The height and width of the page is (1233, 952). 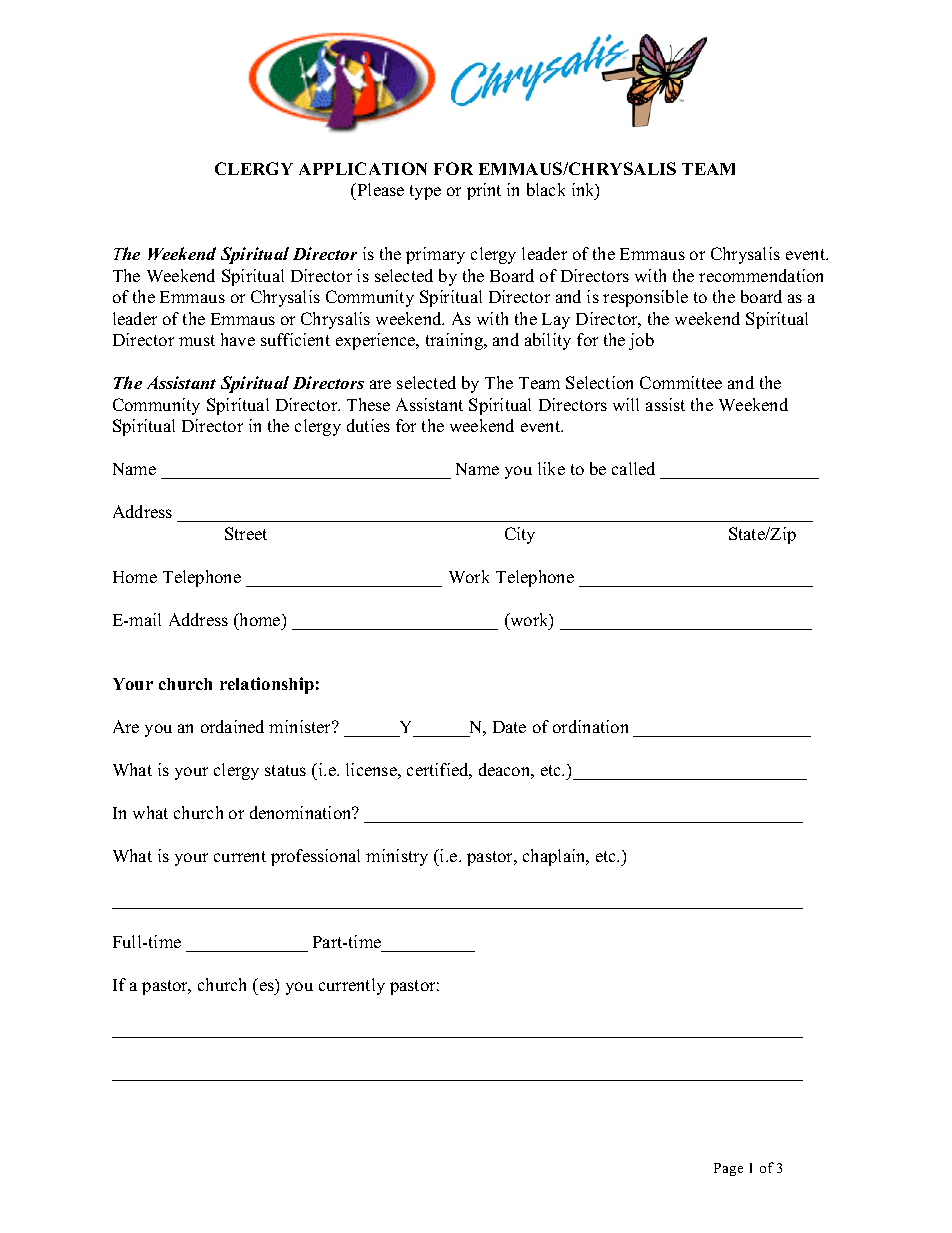 I want to click on Date, so click(x=509, y=727).
